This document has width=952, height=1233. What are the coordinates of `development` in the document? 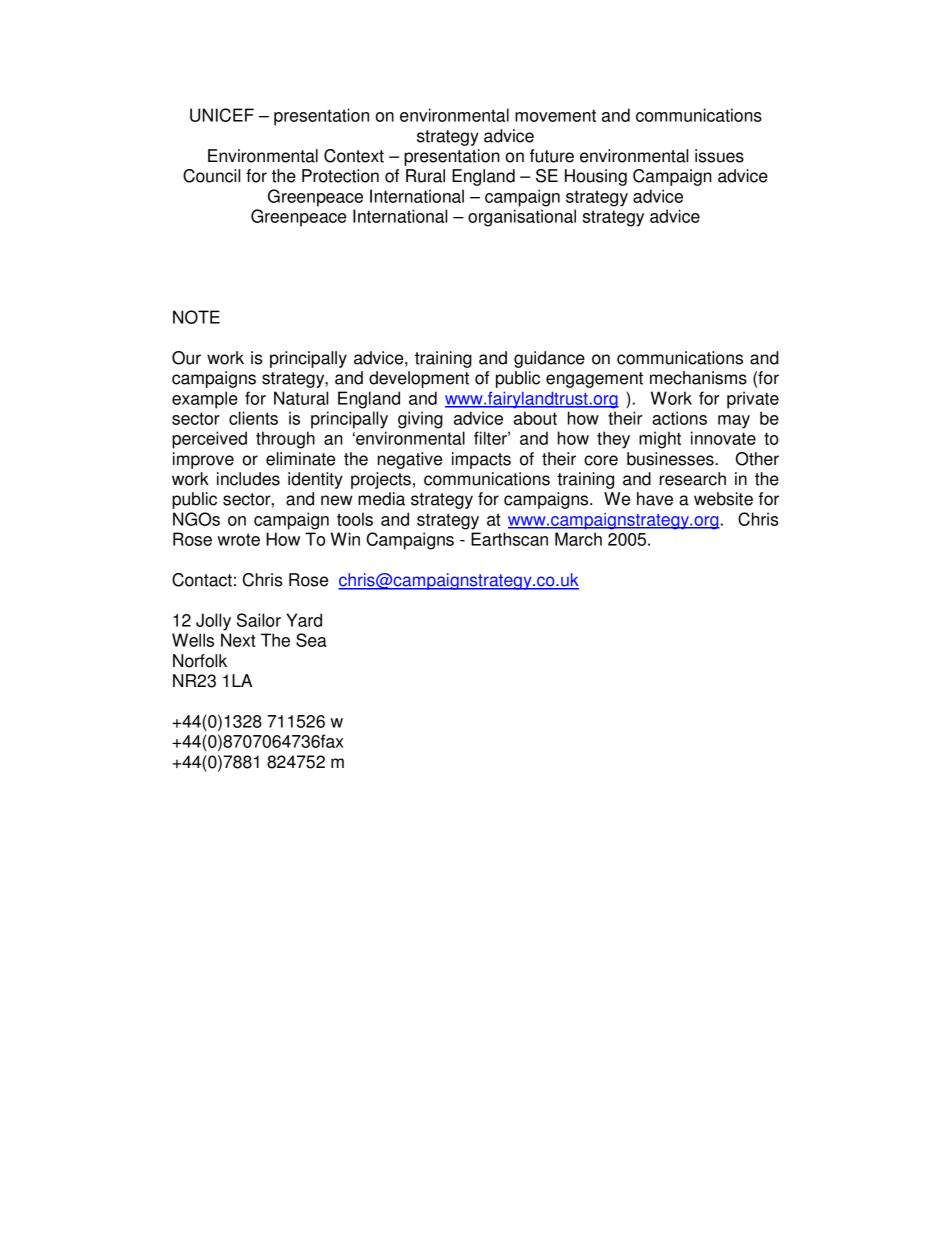 It's located at (419, 379).
